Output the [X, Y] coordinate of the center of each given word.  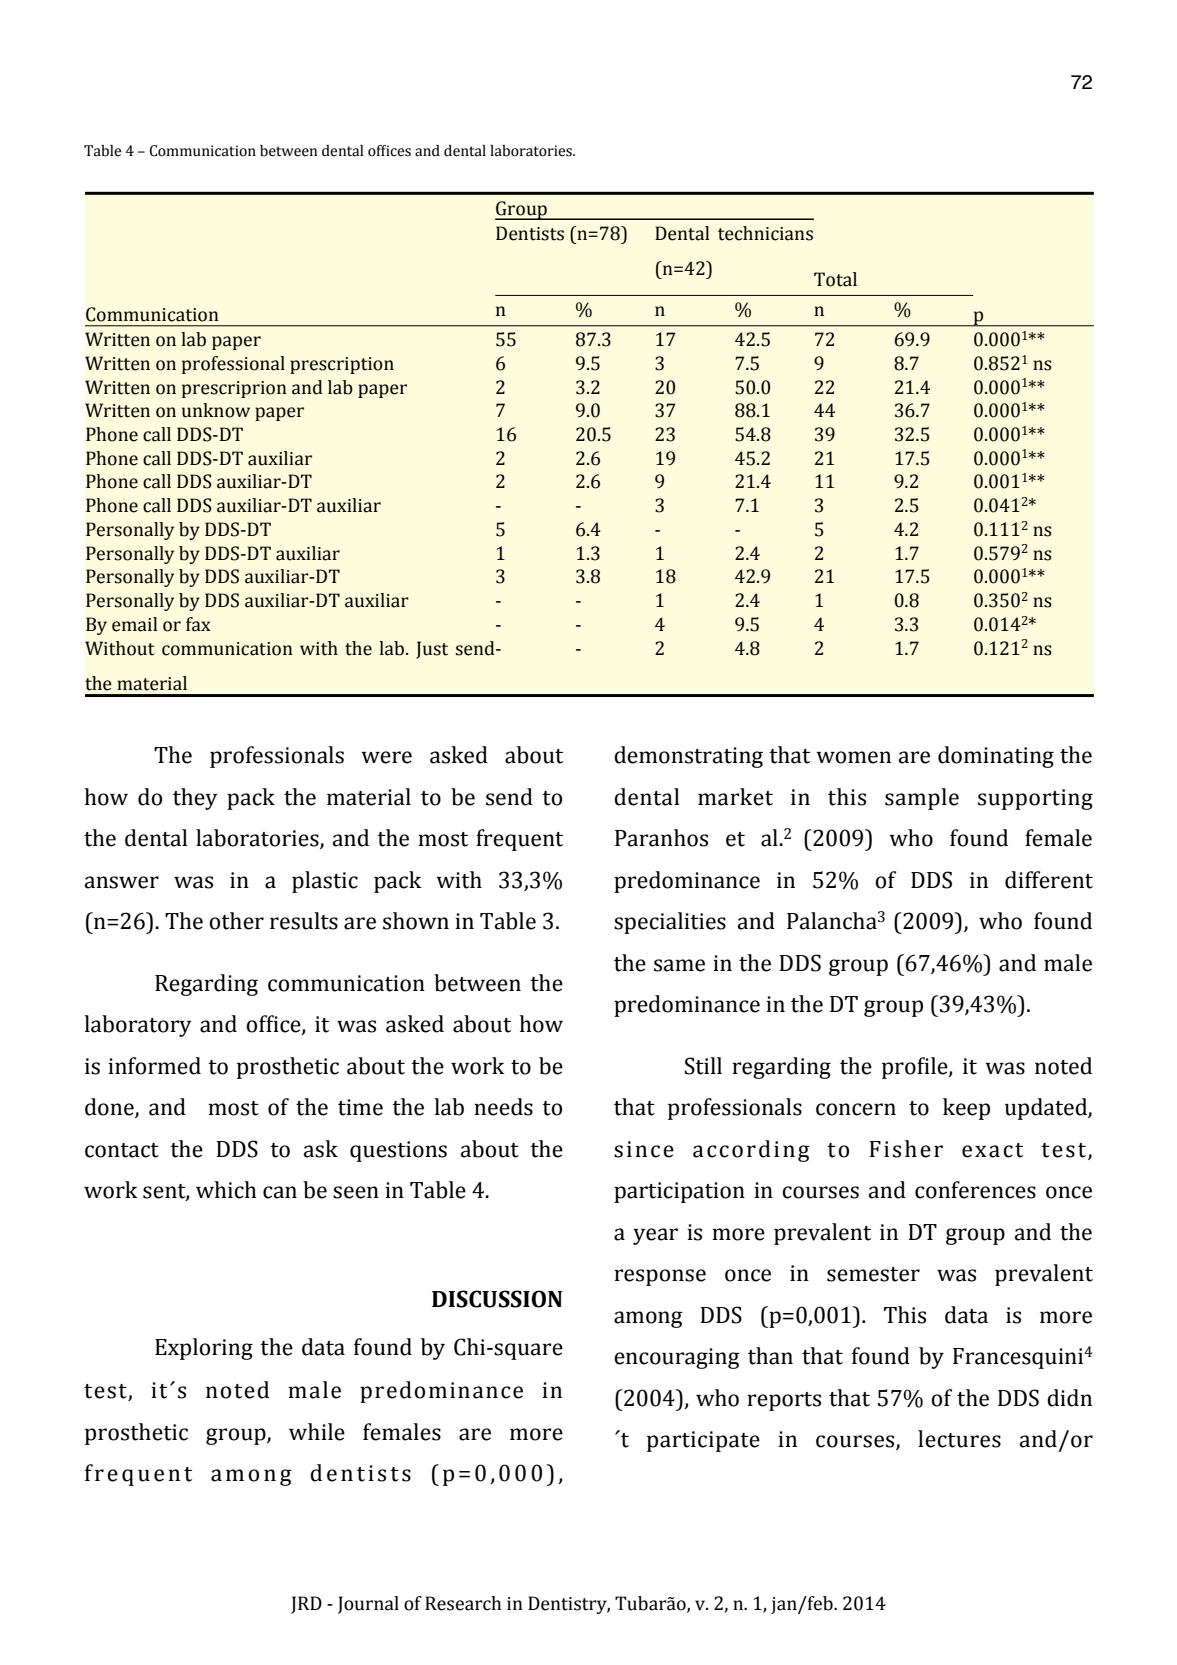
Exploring [204, 1349]
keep [966, 1109]
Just [432, 650]
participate [703, 1441]
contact [122, 1150]
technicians [765, 233]
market [735, 797]
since [644, 1149]
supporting [1035, 799]
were [386, 757]
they [195, 799]
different [1049, 880]
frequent [519, 840]
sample [922, 799]
